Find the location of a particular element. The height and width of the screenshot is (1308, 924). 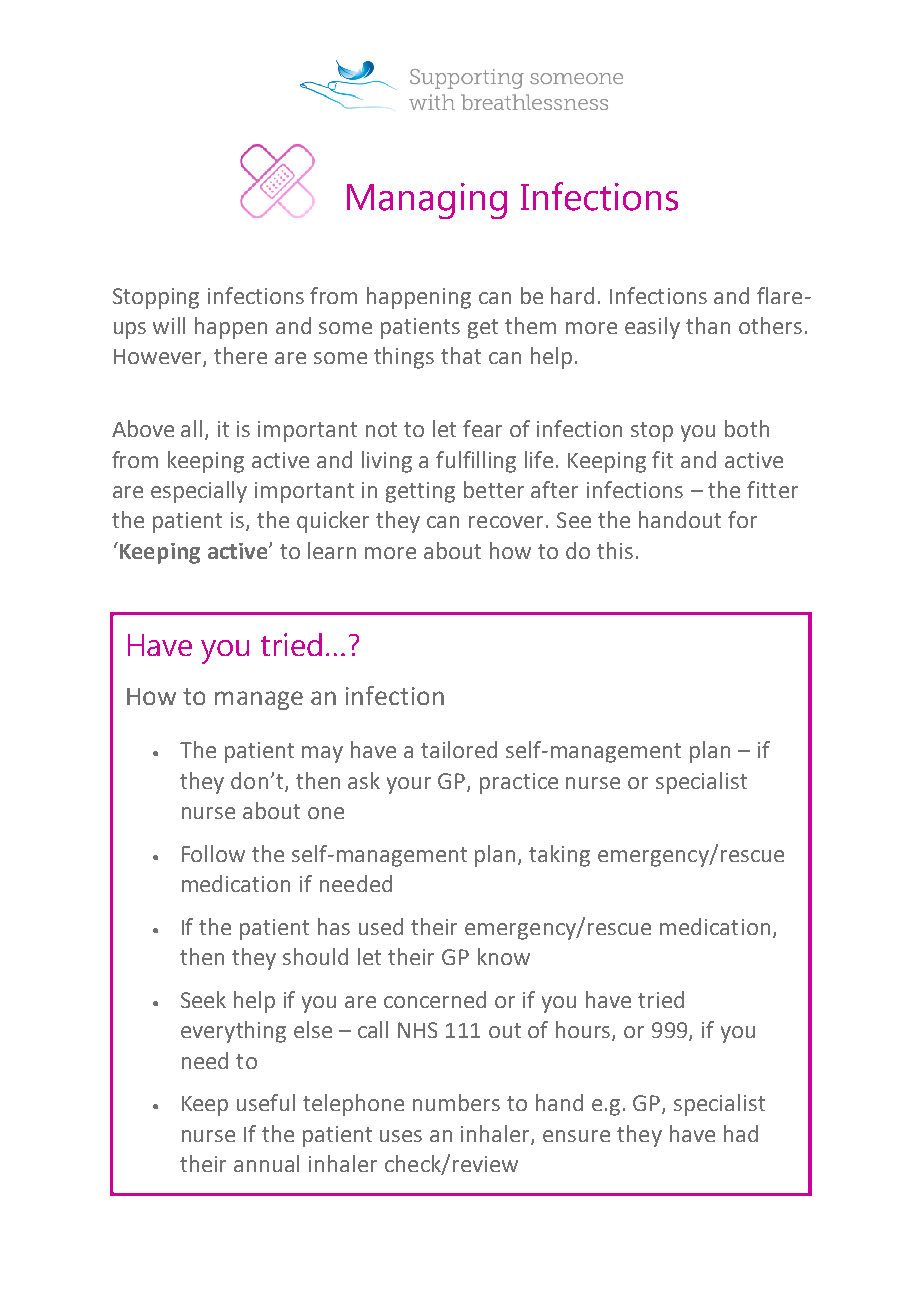

tailored is located at coordinates (459, 749).
